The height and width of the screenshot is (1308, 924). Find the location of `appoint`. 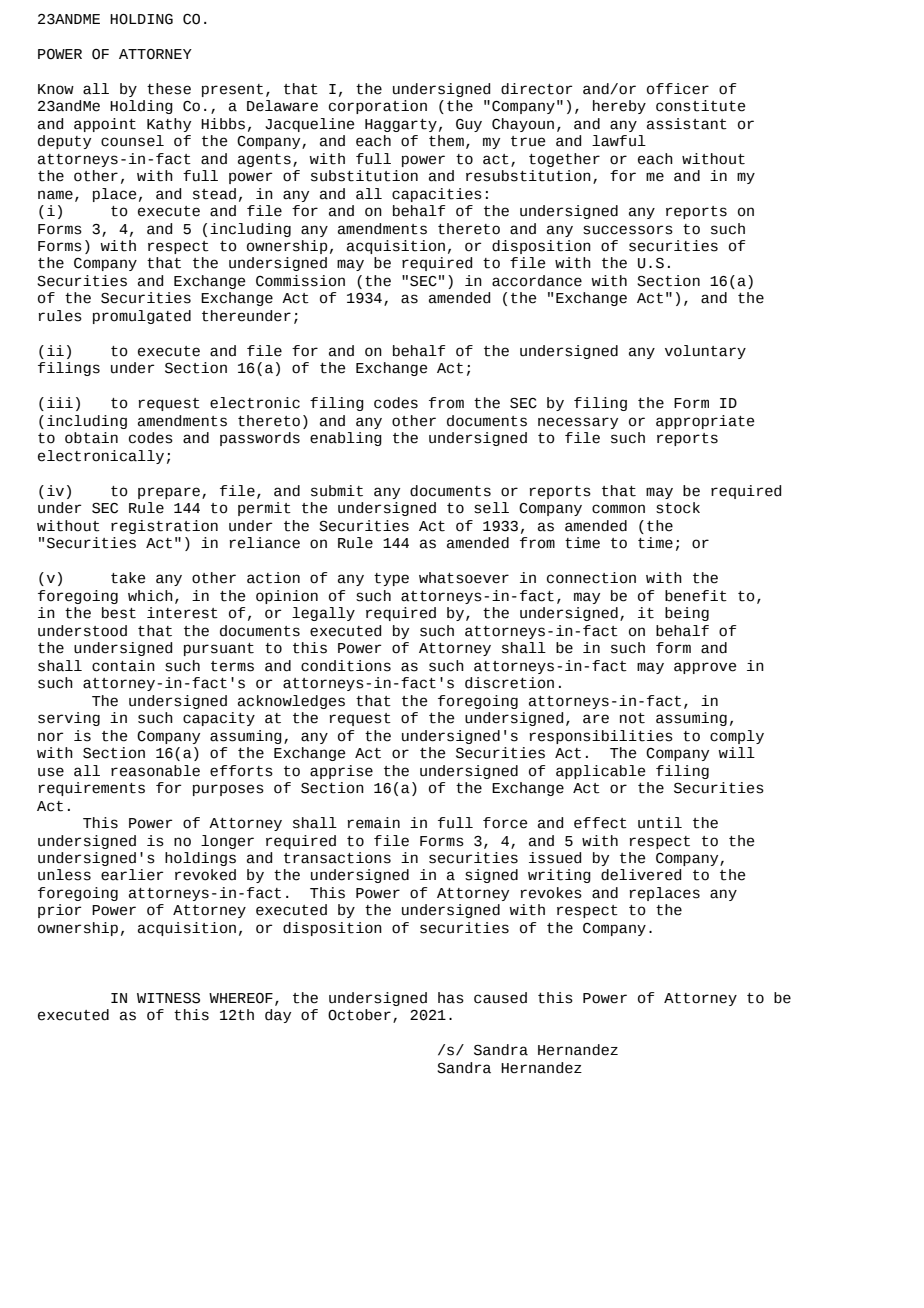

appoint is located at coordinates (105, 125).
